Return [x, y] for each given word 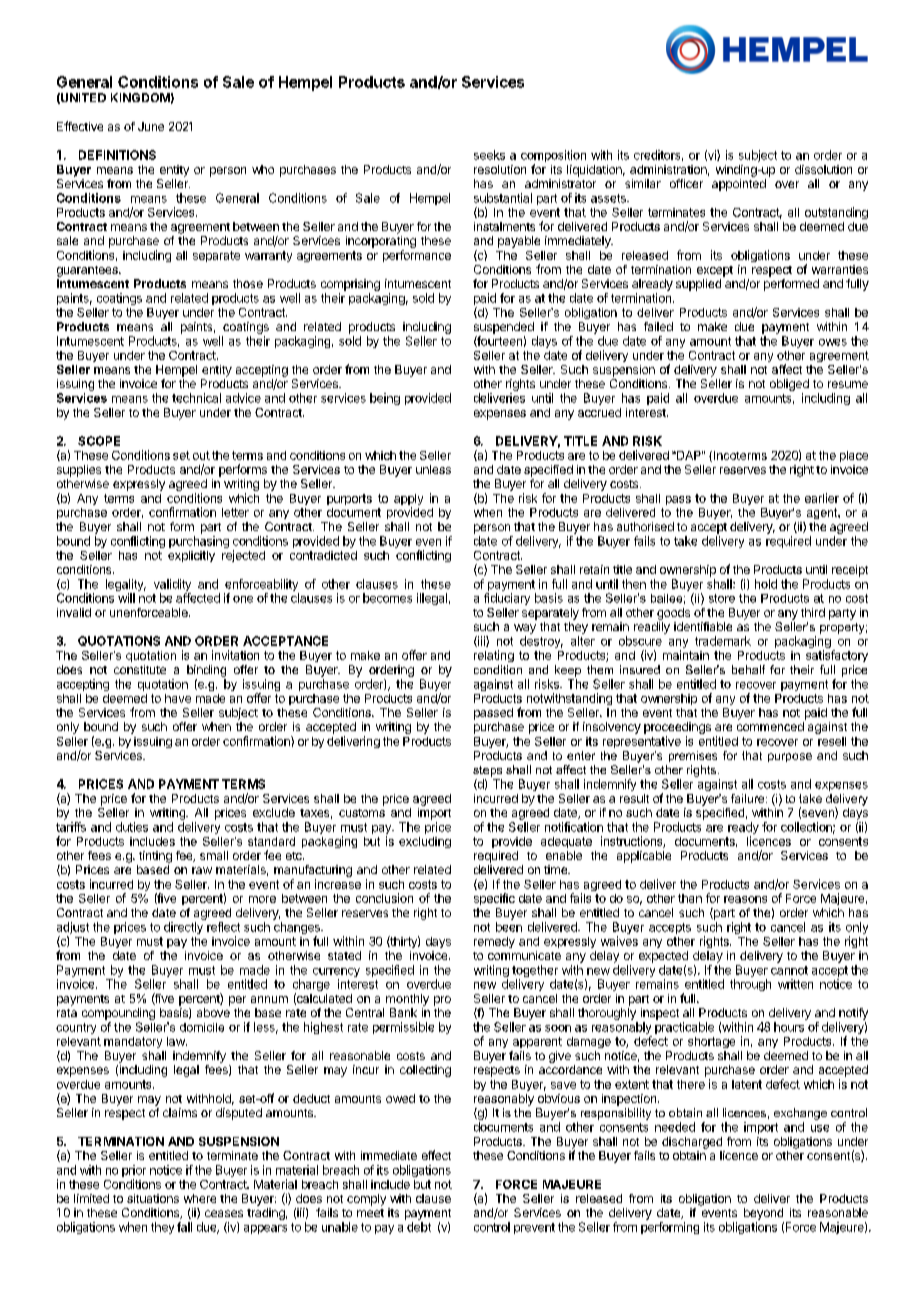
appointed [739, 185]
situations [153, 1198]
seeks [489, 155]
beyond [763, 1214]
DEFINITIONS [117, 155]
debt [419, 1227]
